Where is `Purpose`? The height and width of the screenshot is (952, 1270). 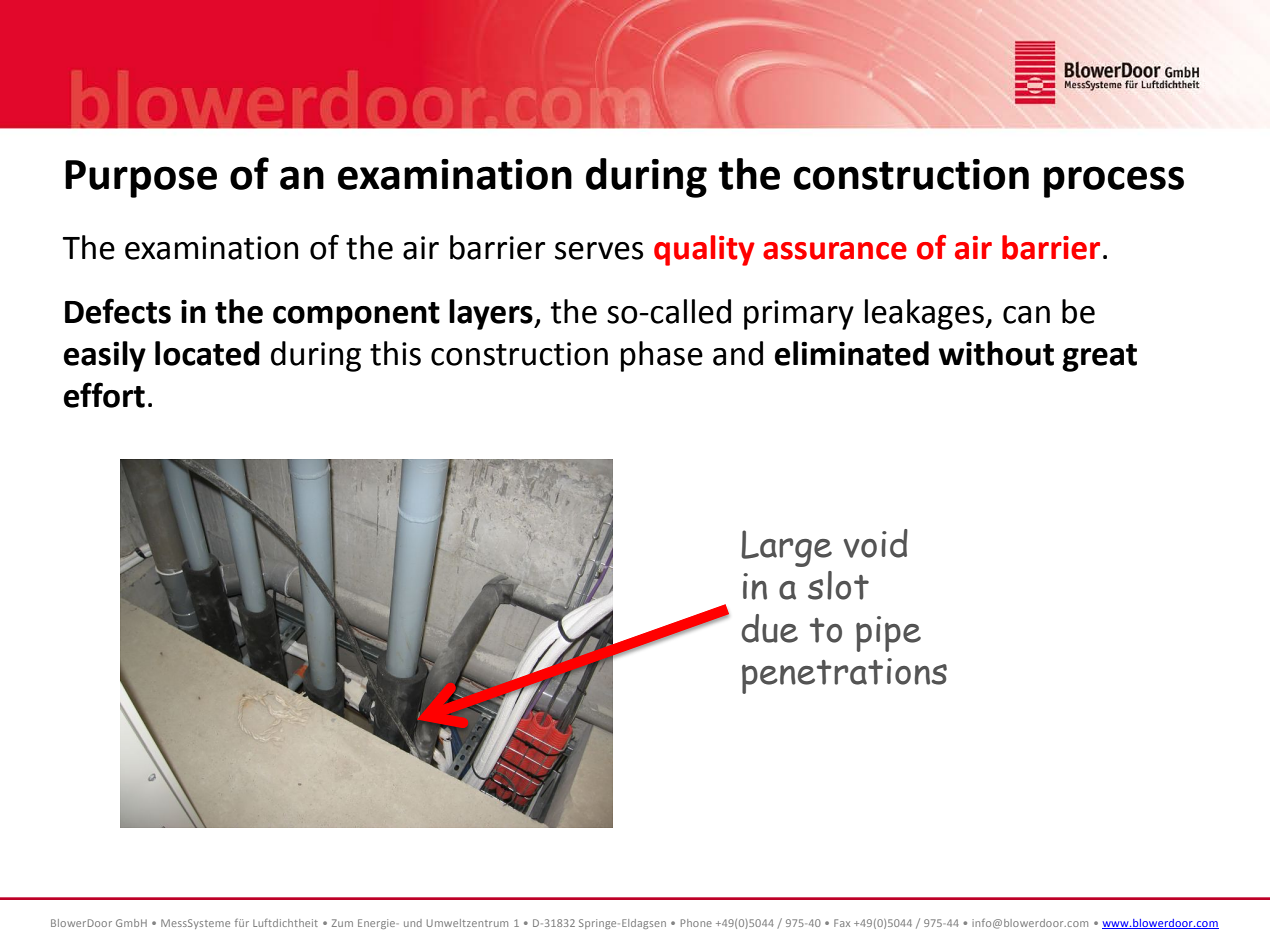
Purpose is located at coordinates (141, 179).
